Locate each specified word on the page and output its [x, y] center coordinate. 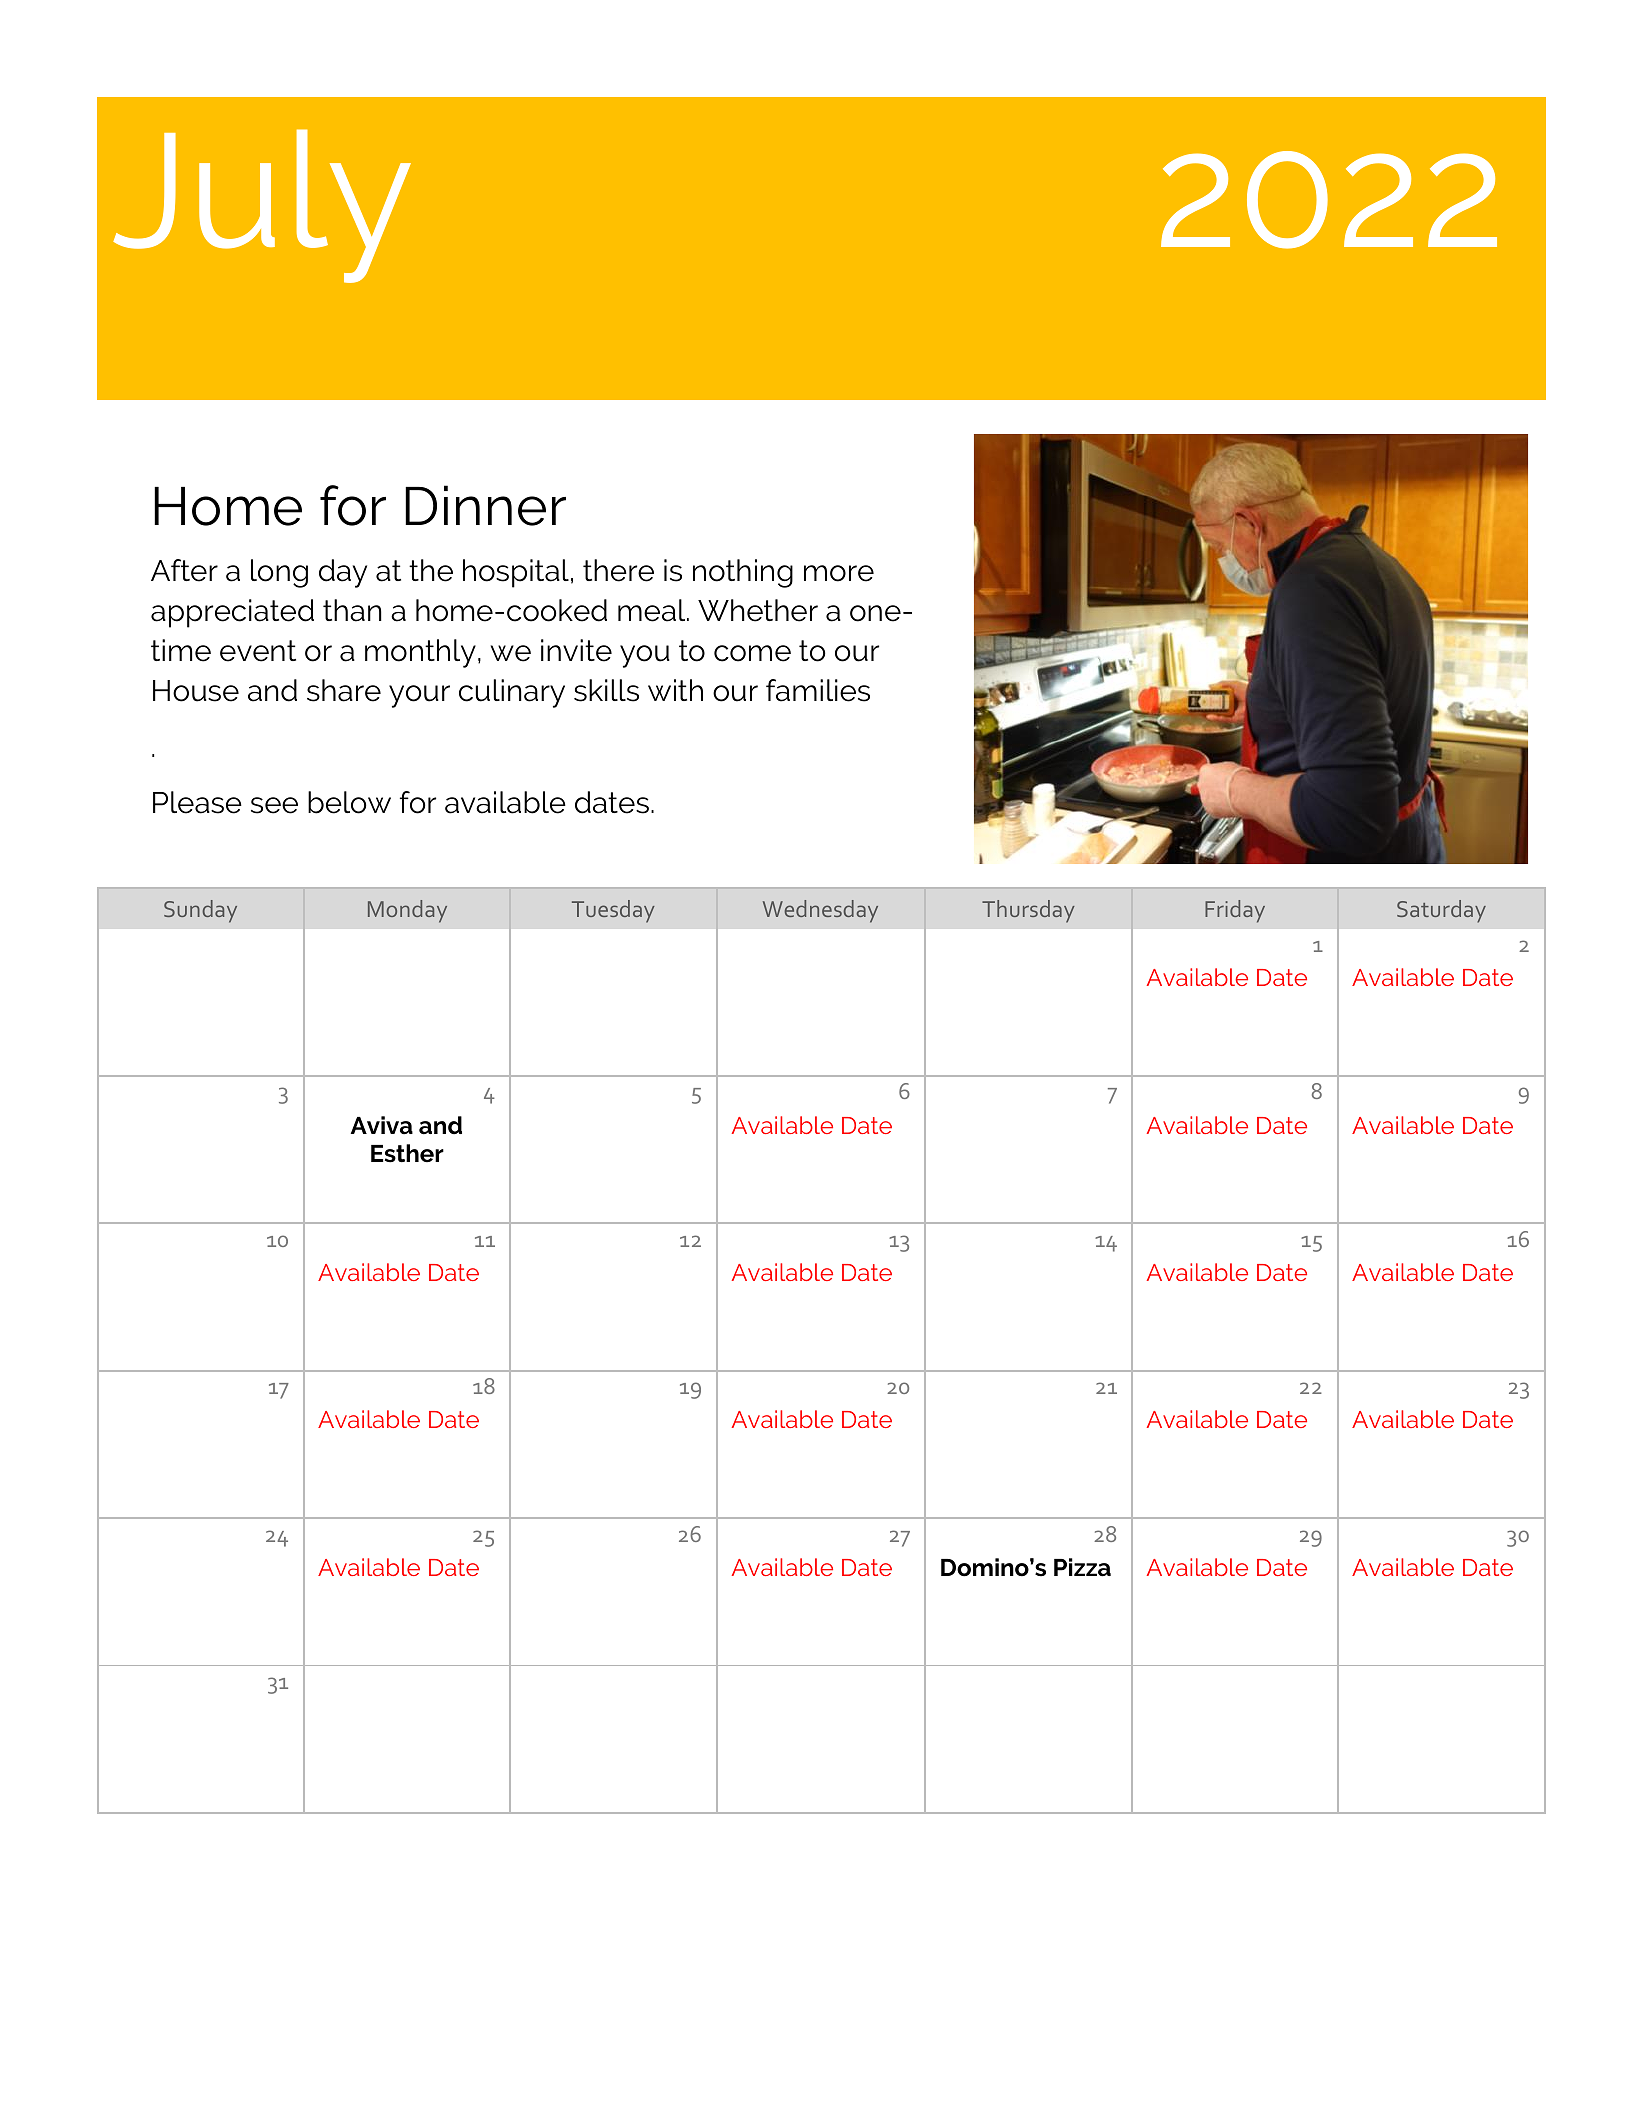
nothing [743, 573]
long [279, 573]
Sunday [200, 911]
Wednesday [820, 911]
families [818, 690]
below [349, 802]
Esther [407, 1153]
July [262, 206]
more [839, 573]
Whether [758, 610]
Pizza [1082, 1567]
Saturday [1441, 911]
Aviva [382, 1125]
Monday [407, 911]
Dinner [485, 505]
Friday [1235, 911]
